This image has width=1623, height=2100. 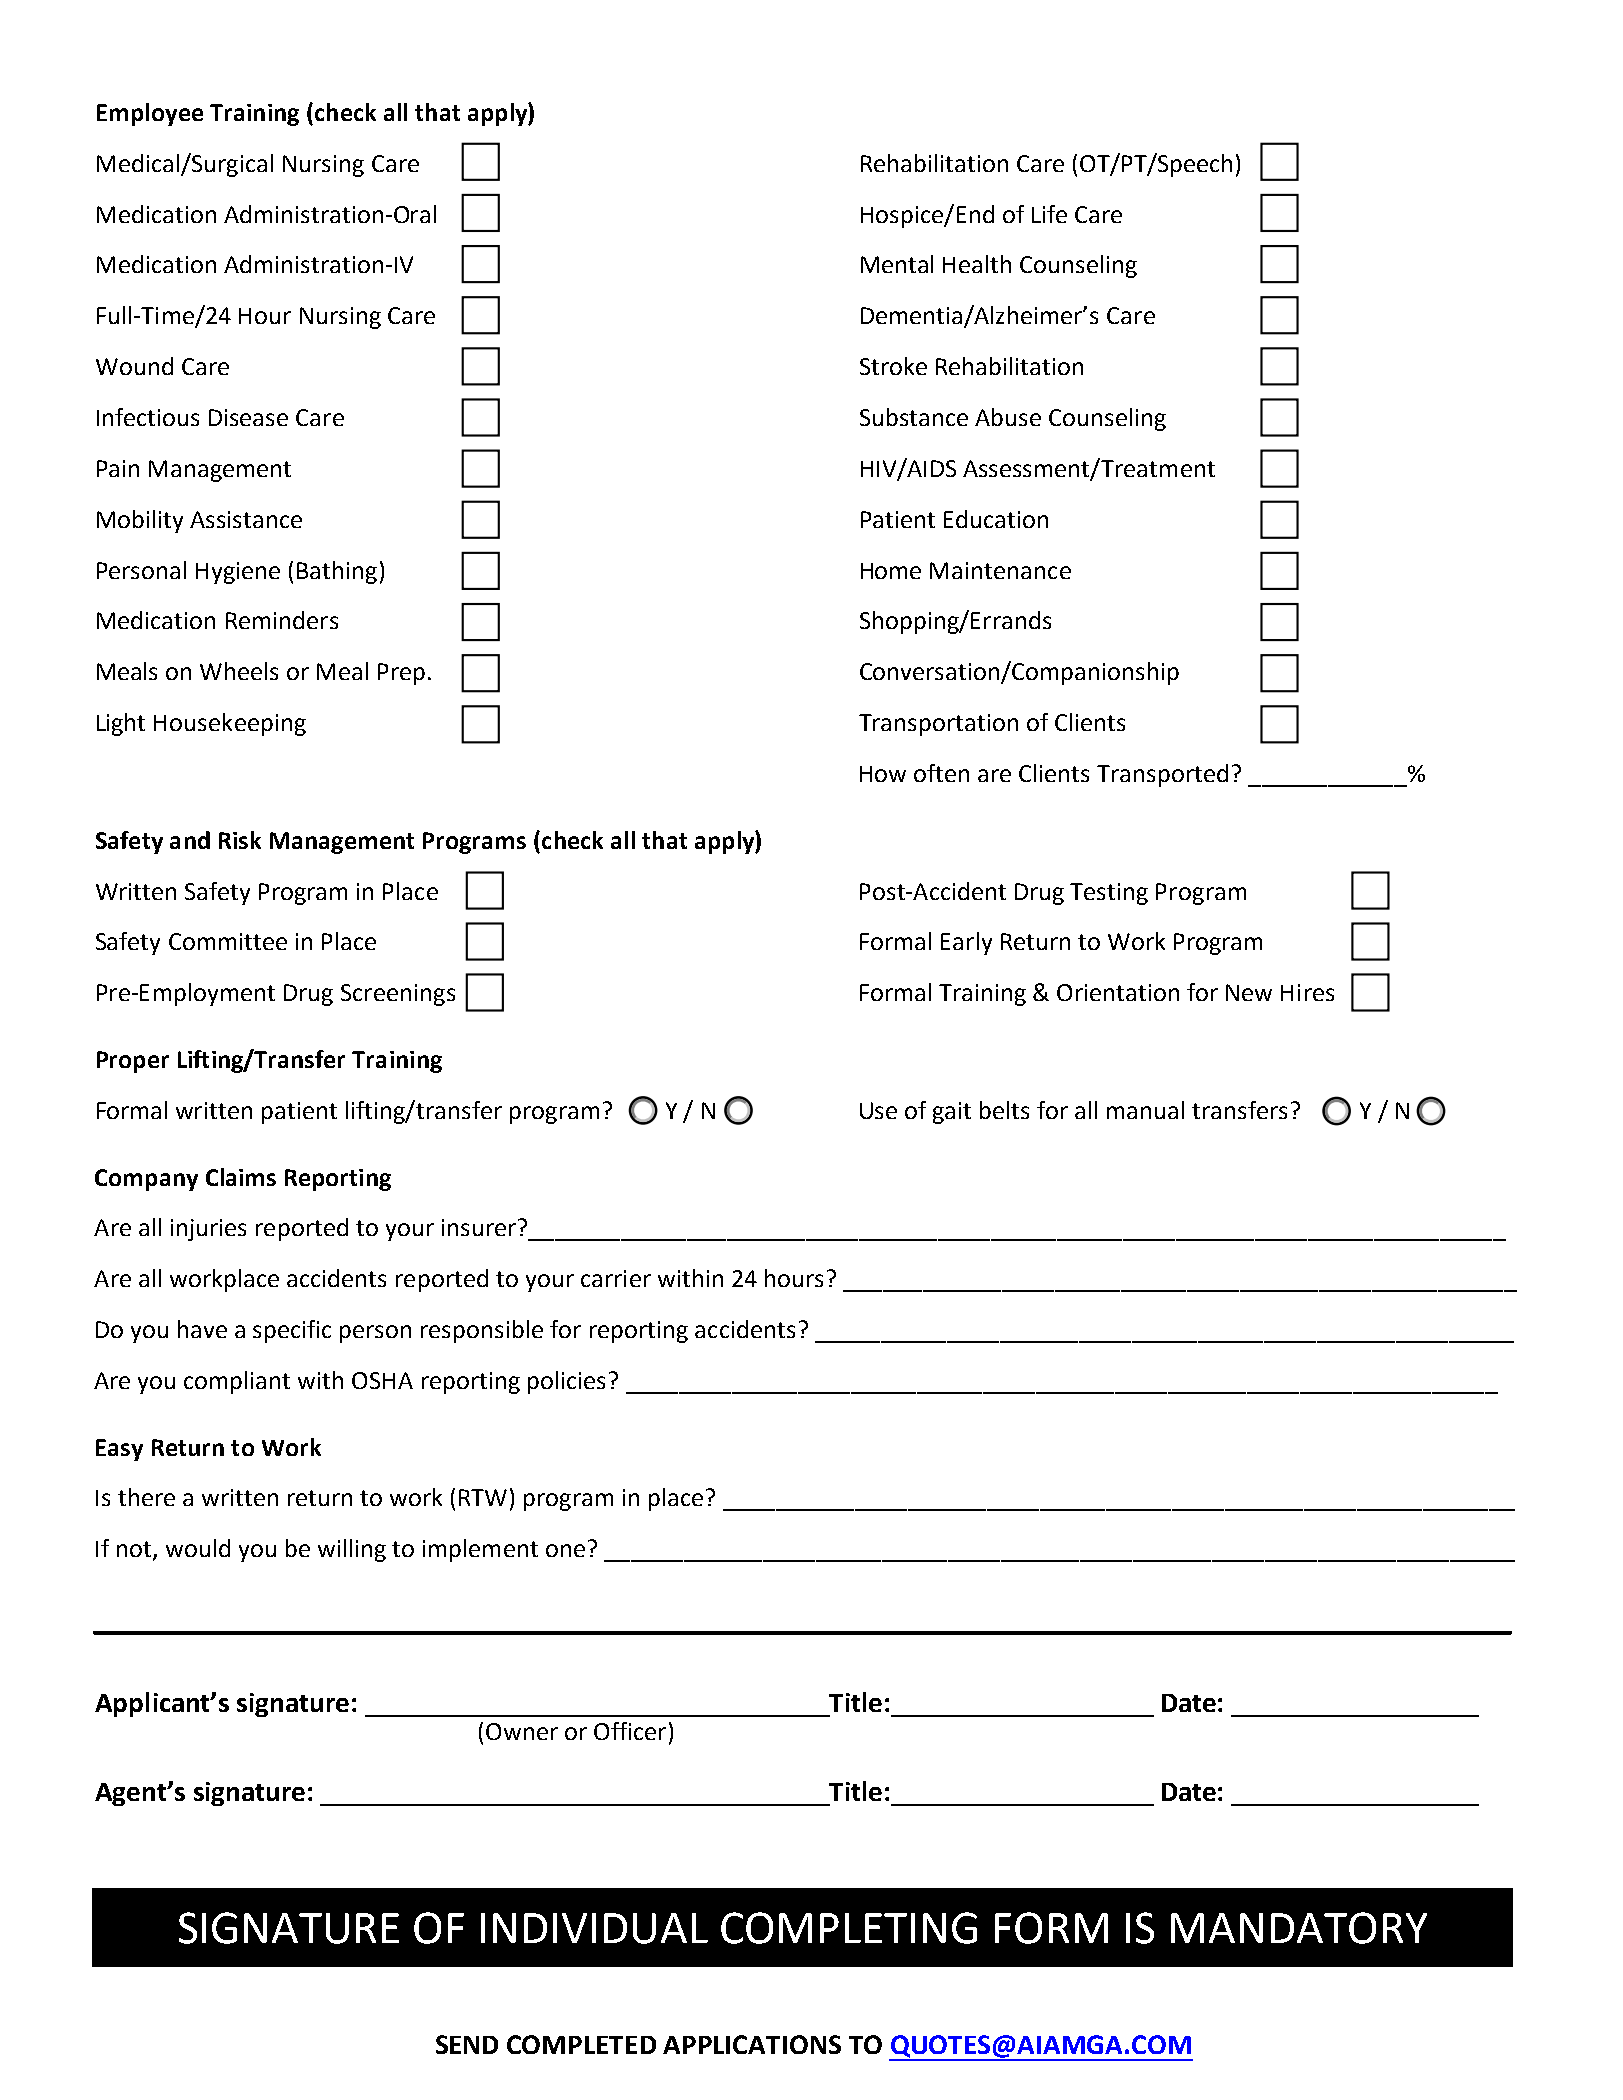 What do you see at coordinates (150, 114) in the image?
I see `Employee` at bounding box center [150, 114].
